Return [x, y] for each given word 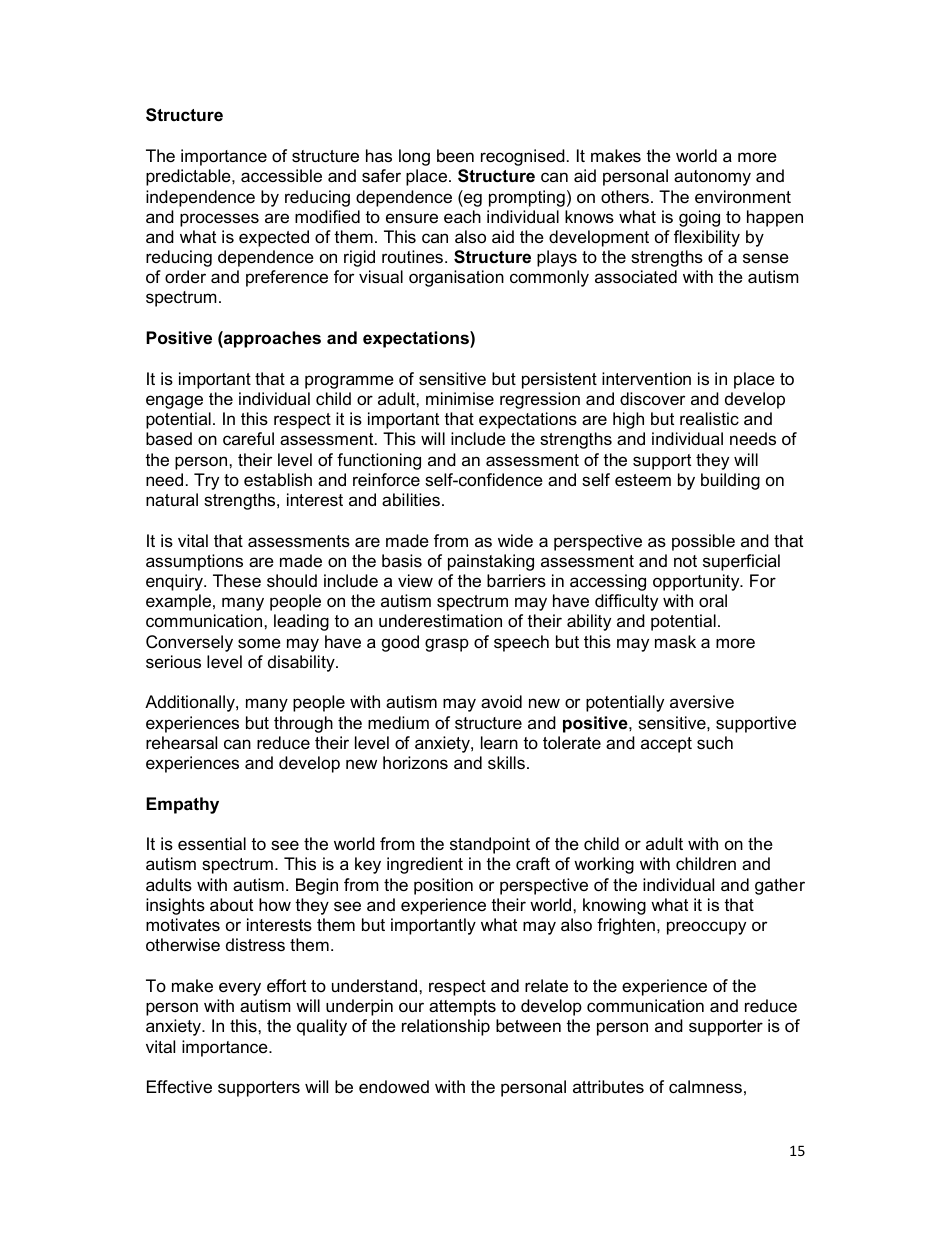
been [455, 156]
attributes [608, 1087]
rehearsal [181, 743]
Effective [179, 1086]
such [715, 742]
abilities [411, 499]
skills [506, 762]
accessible [281, 176]
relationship [446, 1027]
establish [278, 480]
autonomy [712, 178]
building [730, 481]
